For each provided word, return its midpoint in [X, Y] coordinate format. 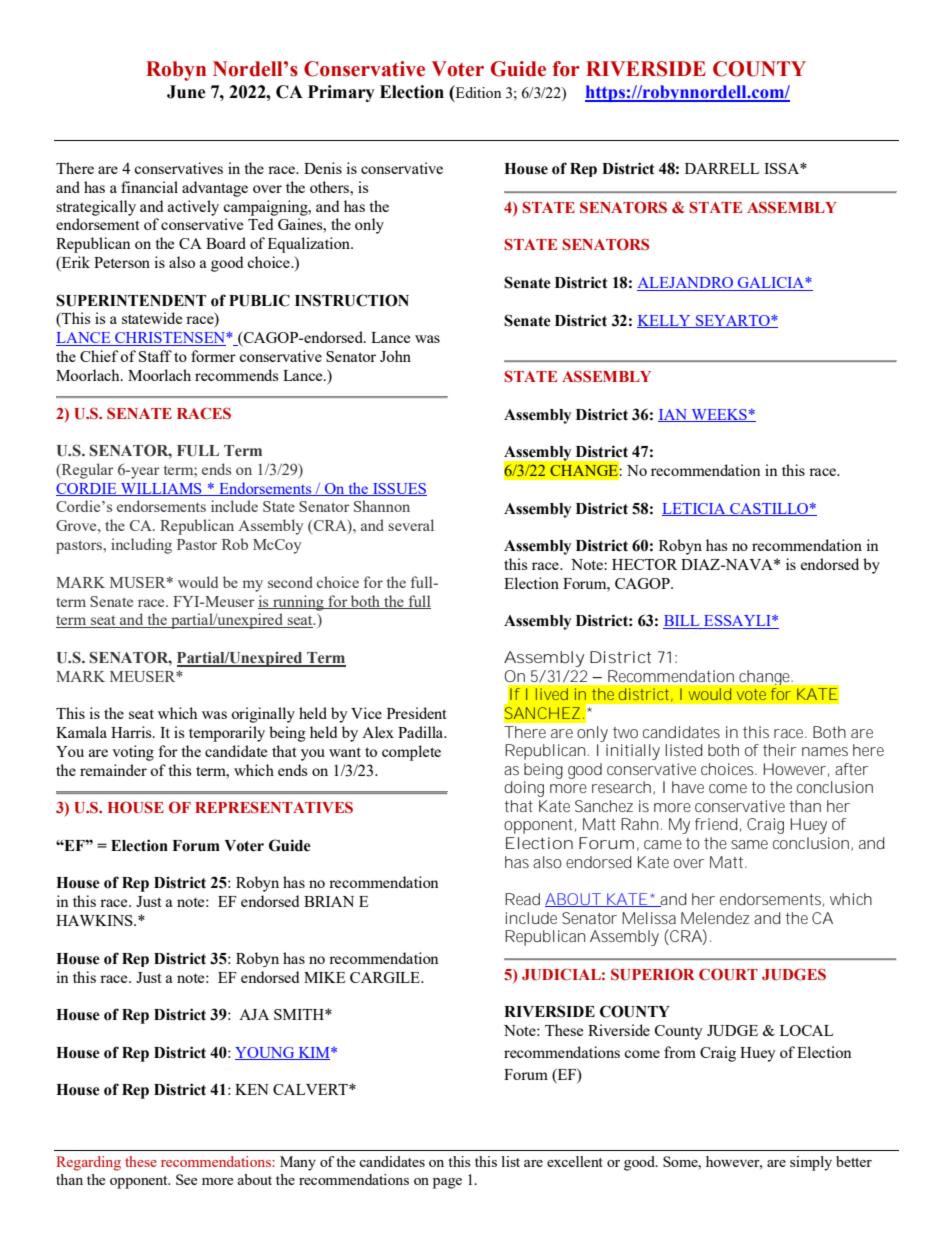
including [141, 546]
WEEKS [719, 415]
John [395, 356]
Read [522, 899]
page [447, 1183]
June [186, 92]
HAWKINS [95, 920]
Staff [155, 356]
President [417, 713]
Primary [341, 93]
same [749, 844]
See [186, 1179]
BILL [681, 620]
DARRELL [722, 168]
